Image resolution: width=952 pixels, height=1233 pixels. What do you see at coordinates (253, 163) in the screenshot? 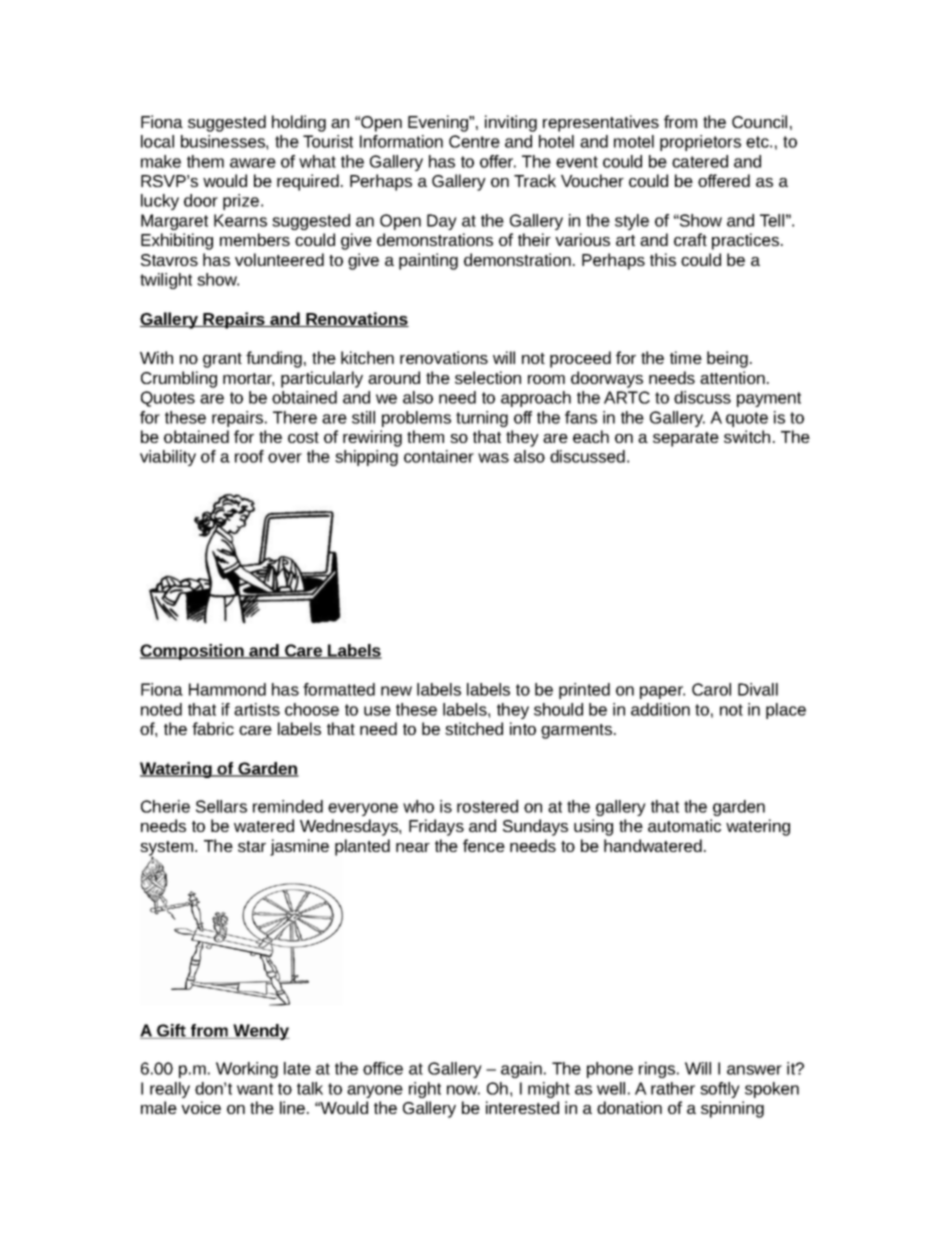
I see `aware` at bounding box center [253, 163].
